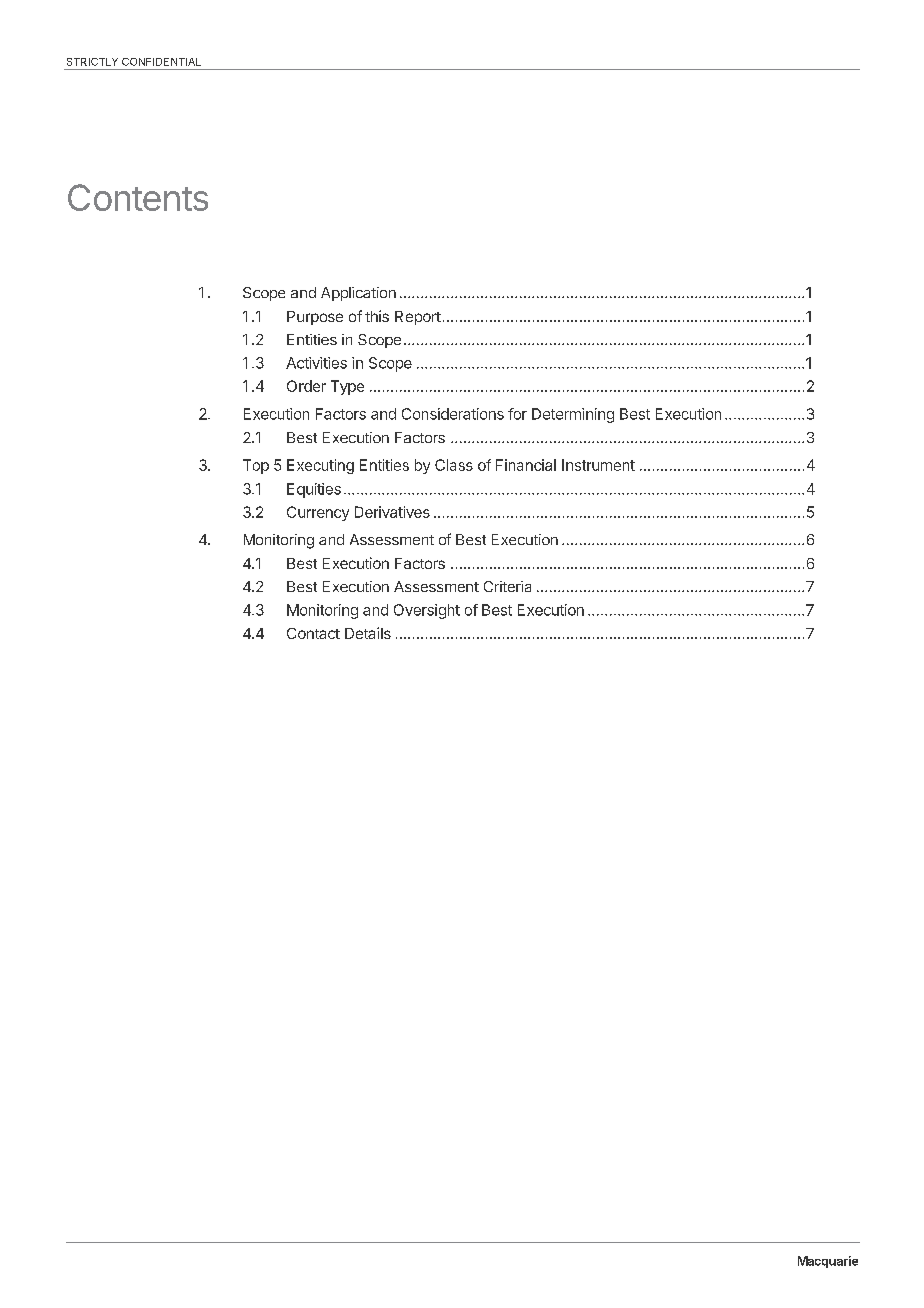  Describe the element at coordinates (161, 62) in the image. I see `CONFIDENTIAL` at that location.
